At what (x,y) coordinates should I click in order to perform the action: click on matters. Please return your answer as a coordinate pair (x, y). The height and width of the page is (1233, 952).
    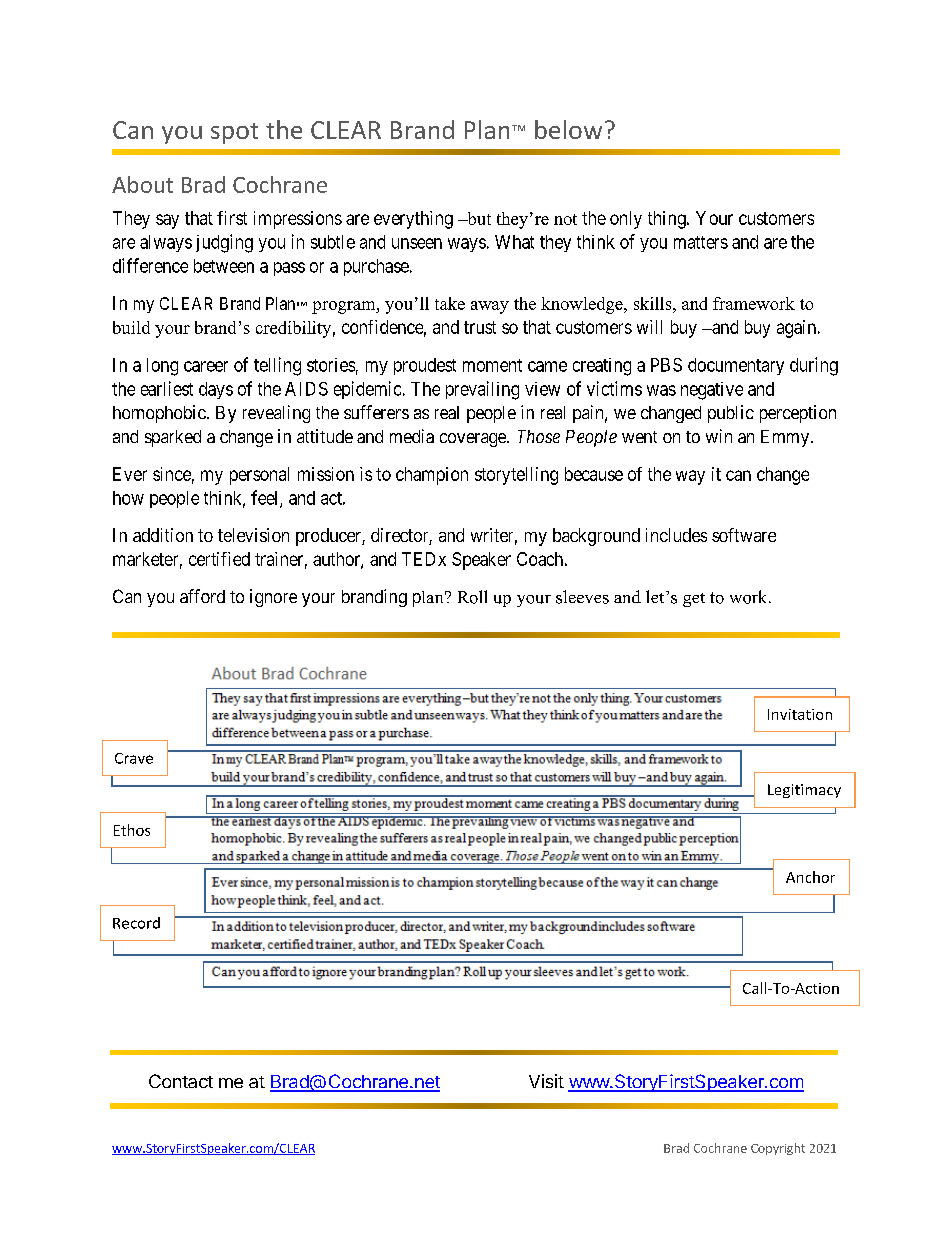
    Looking at the image, I should click on (701, 242).
